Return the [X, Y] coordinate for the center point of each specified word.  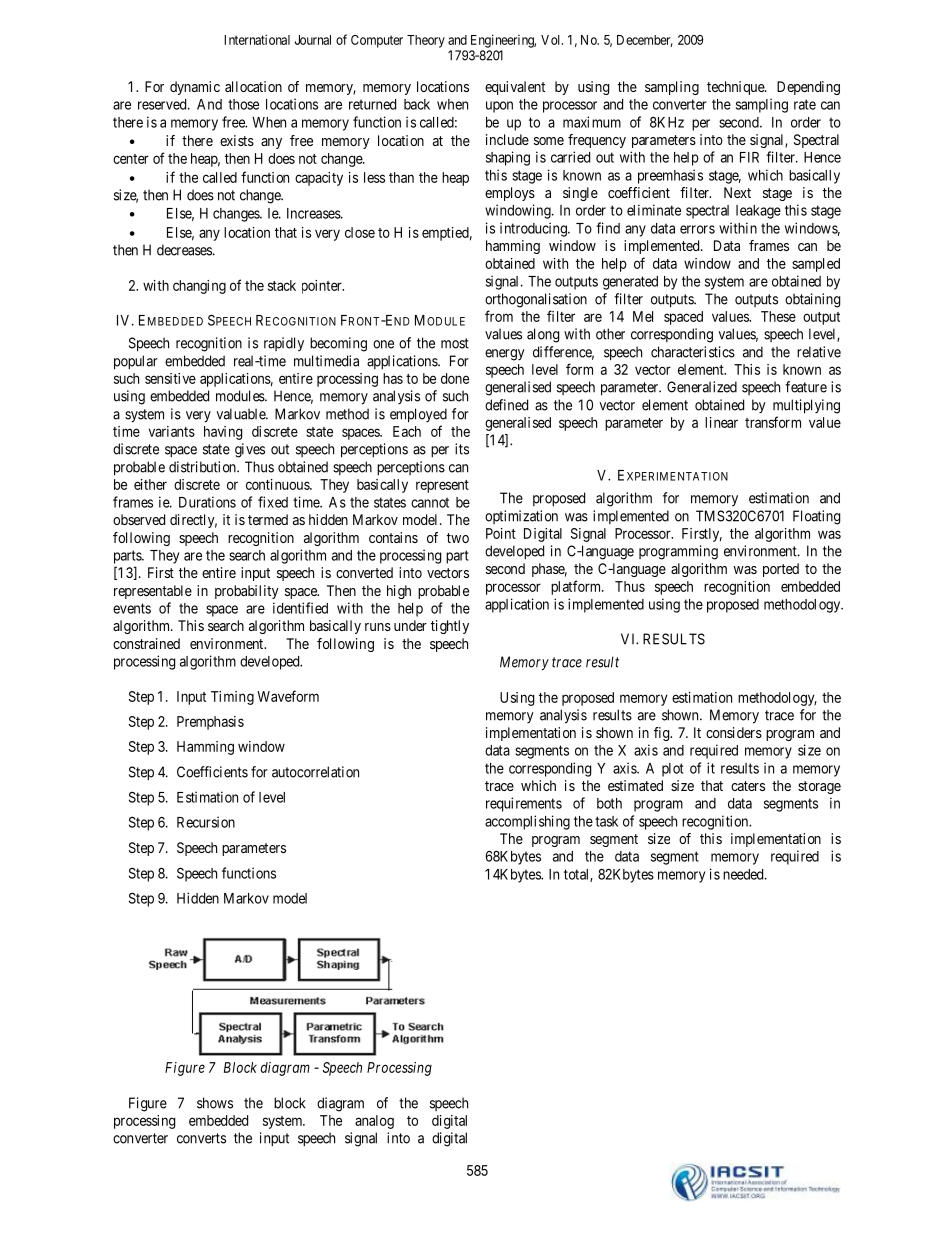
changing [199, 287]
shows [215, 1103]
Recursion [206, 822]
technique [736, 88]
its [462, 449]
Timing [232, 698]
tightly [450, 627]
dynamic [195, 88]
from [499, 316]
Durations [207, 502]
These [778, 316]
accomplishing [527, 822]
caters [748, 786]
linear [721, 422]
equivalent [515, 88]
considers [734, 732]
